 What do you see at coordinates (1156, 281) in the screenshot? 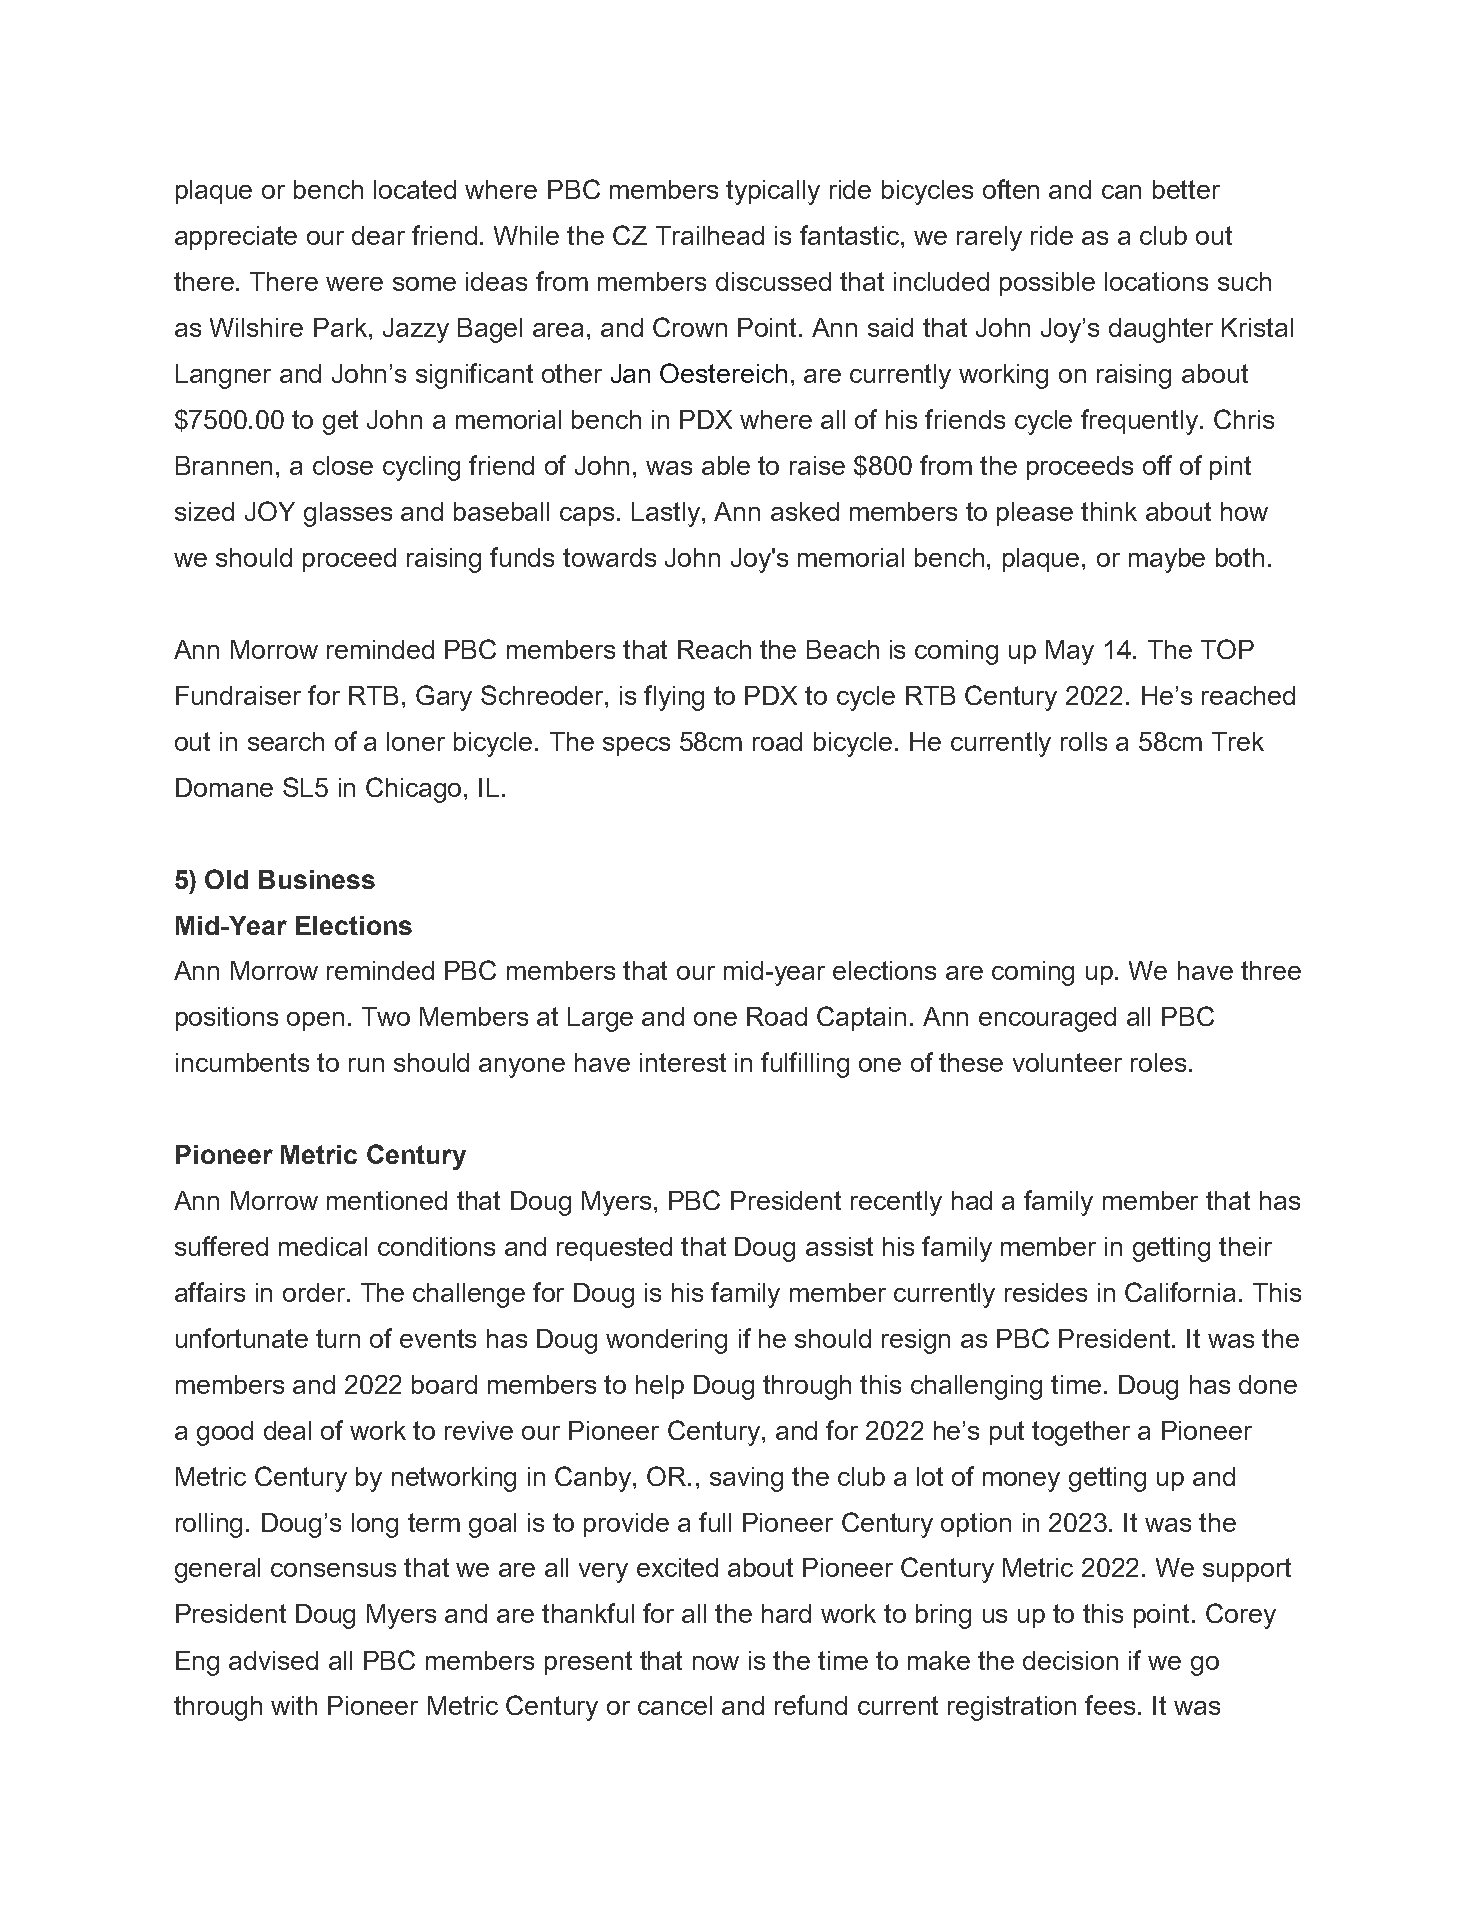
I see `locations` at bounding box center [1156, 281].
